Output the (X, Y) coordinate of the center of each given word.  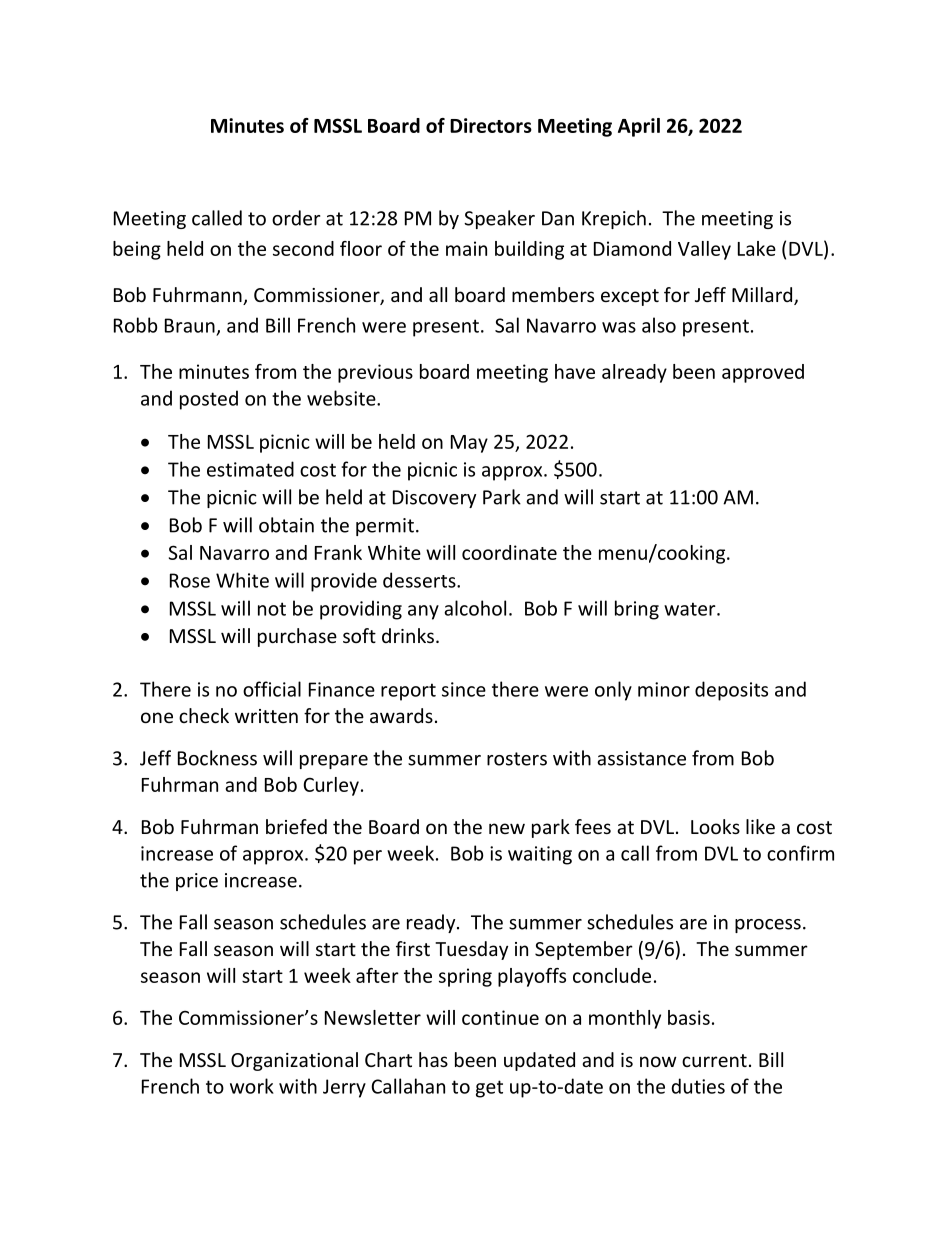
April (639, 127)
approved (763, 373)
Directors (491, 125)
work (252, 1086)
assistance (641, 758)
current (714, 1060)
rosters (517, 759)
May (469, 444)
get (489, 1089)
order (296, 218)
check (204, 715)
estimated (250, 469)
